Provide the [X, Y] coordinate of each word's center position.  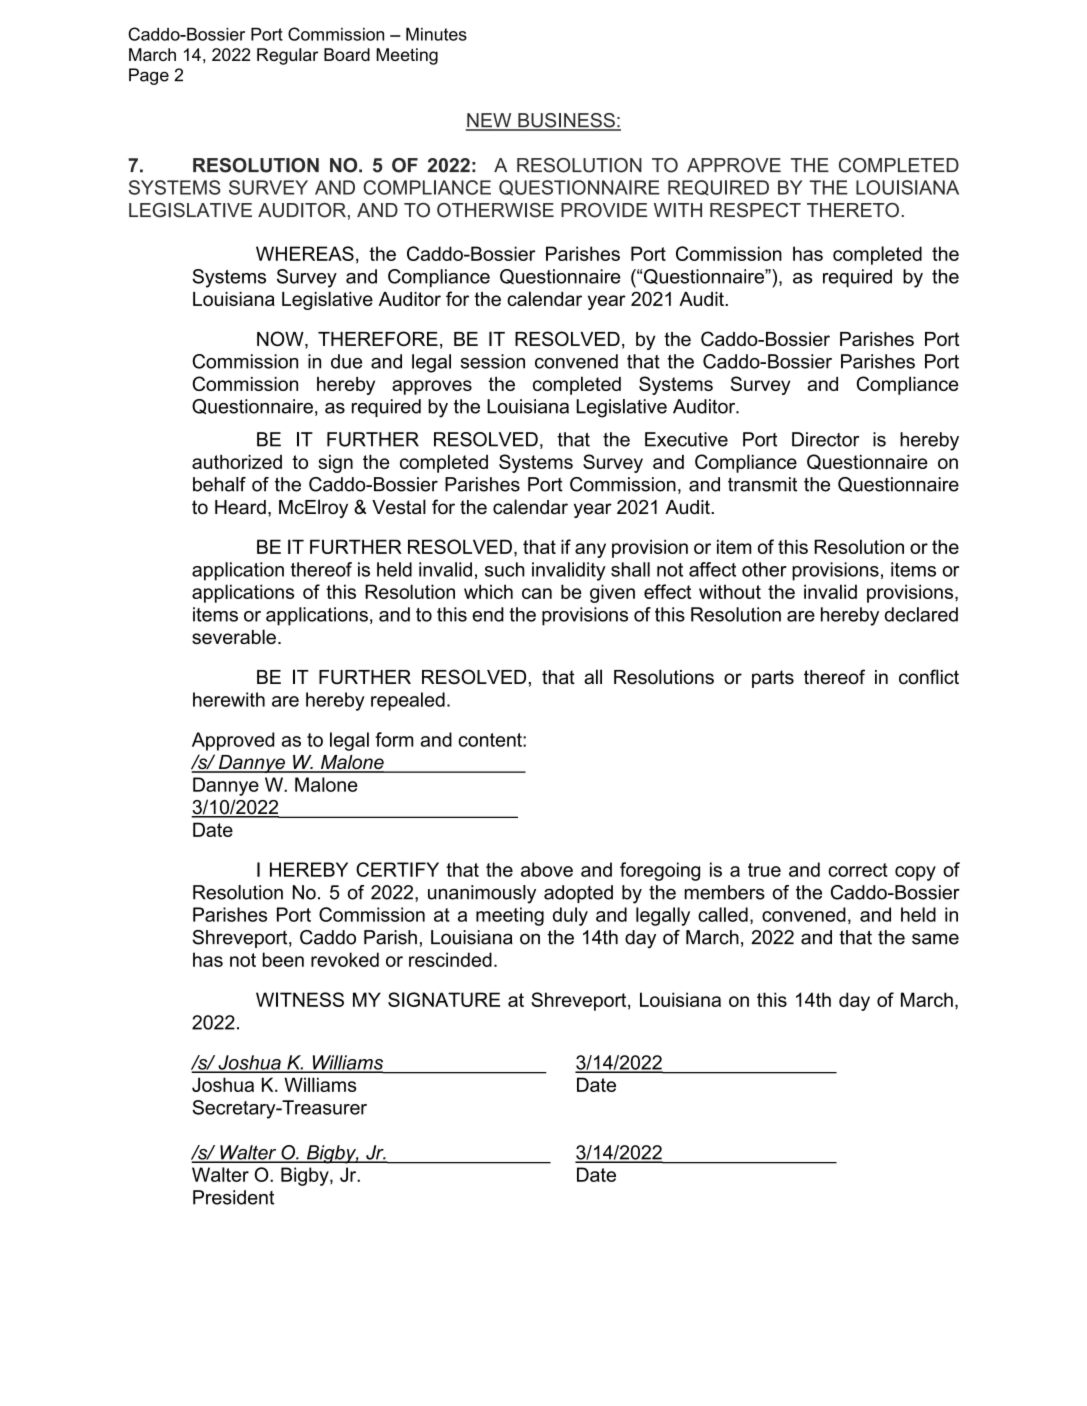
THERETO [853, 210]
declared [921, 614]
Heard [240, 507]
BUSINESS [566, 121]
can [537, 593]
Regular [287, 56]
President [233, 1197]
